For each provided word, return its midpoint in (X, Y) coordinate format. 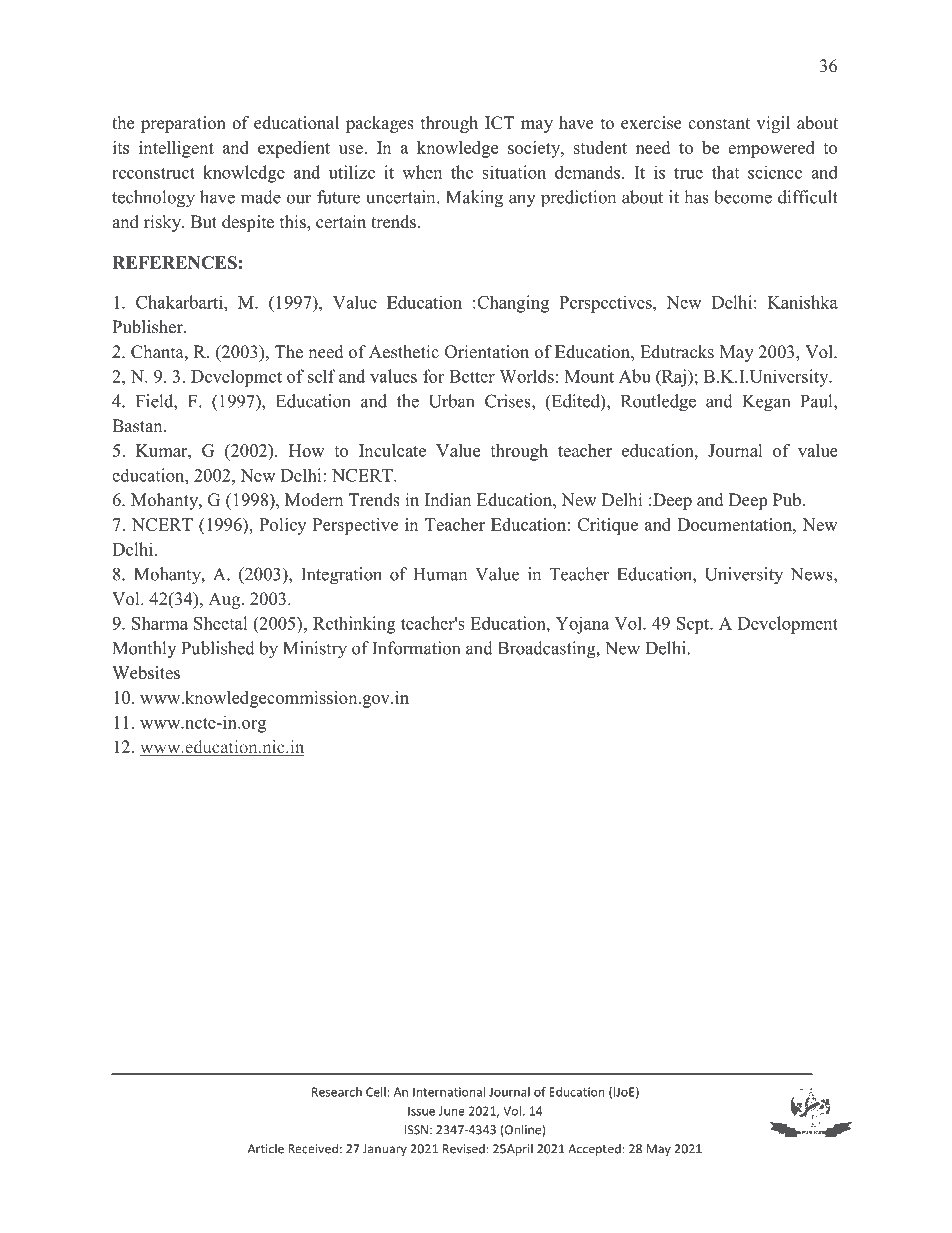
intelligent (176, 149)
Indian (448, 500)
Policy (282, 526)
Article (266, 1149)
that (725, 172)
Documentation (735, 524)
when (422, 172)
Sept (694, 625)
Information (416, 648)
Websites (146, 673)
